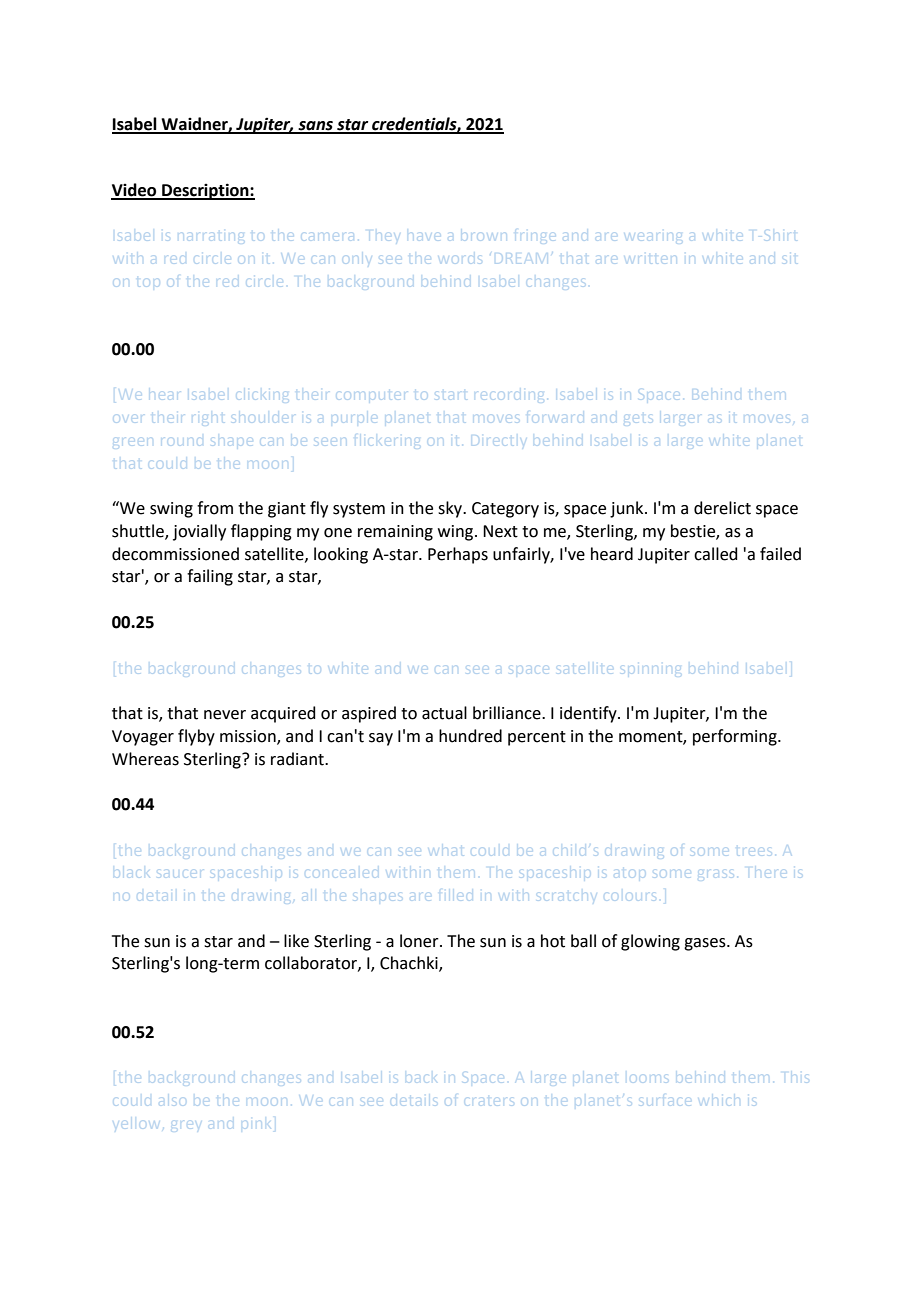 The width and height of the screenshot is (924, 1308). What do you see at coordinates (589, 714) in the screenshot?
I see `identify` at bounding box center [589, 714].
